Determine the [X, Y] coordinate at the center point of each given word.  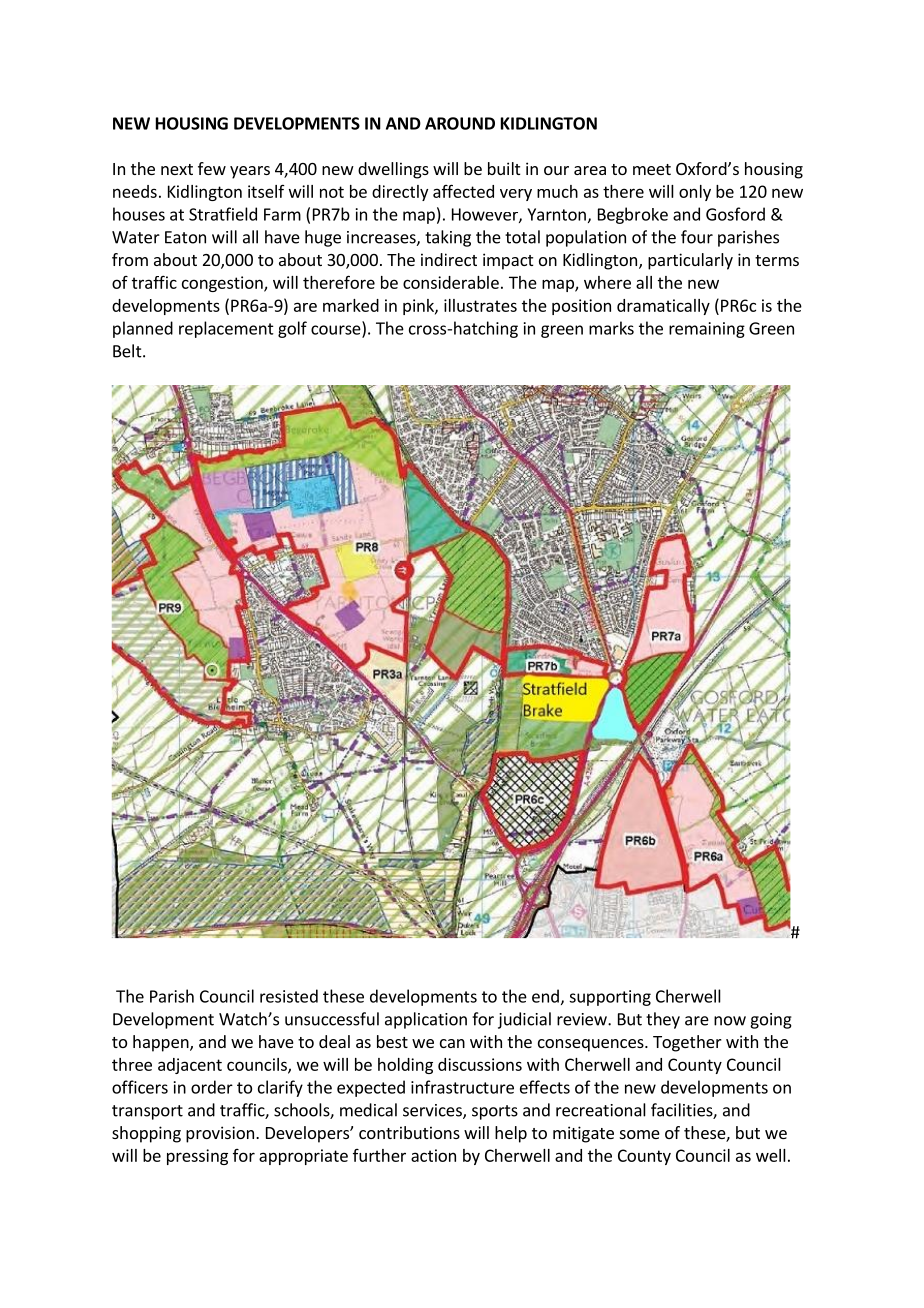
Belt [128, 351]
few [212, 168]
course [337, 331]
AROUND [460, 123]
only [695, 193]
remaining [707, 330]
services [433, 1111]
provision [220, 1134]
